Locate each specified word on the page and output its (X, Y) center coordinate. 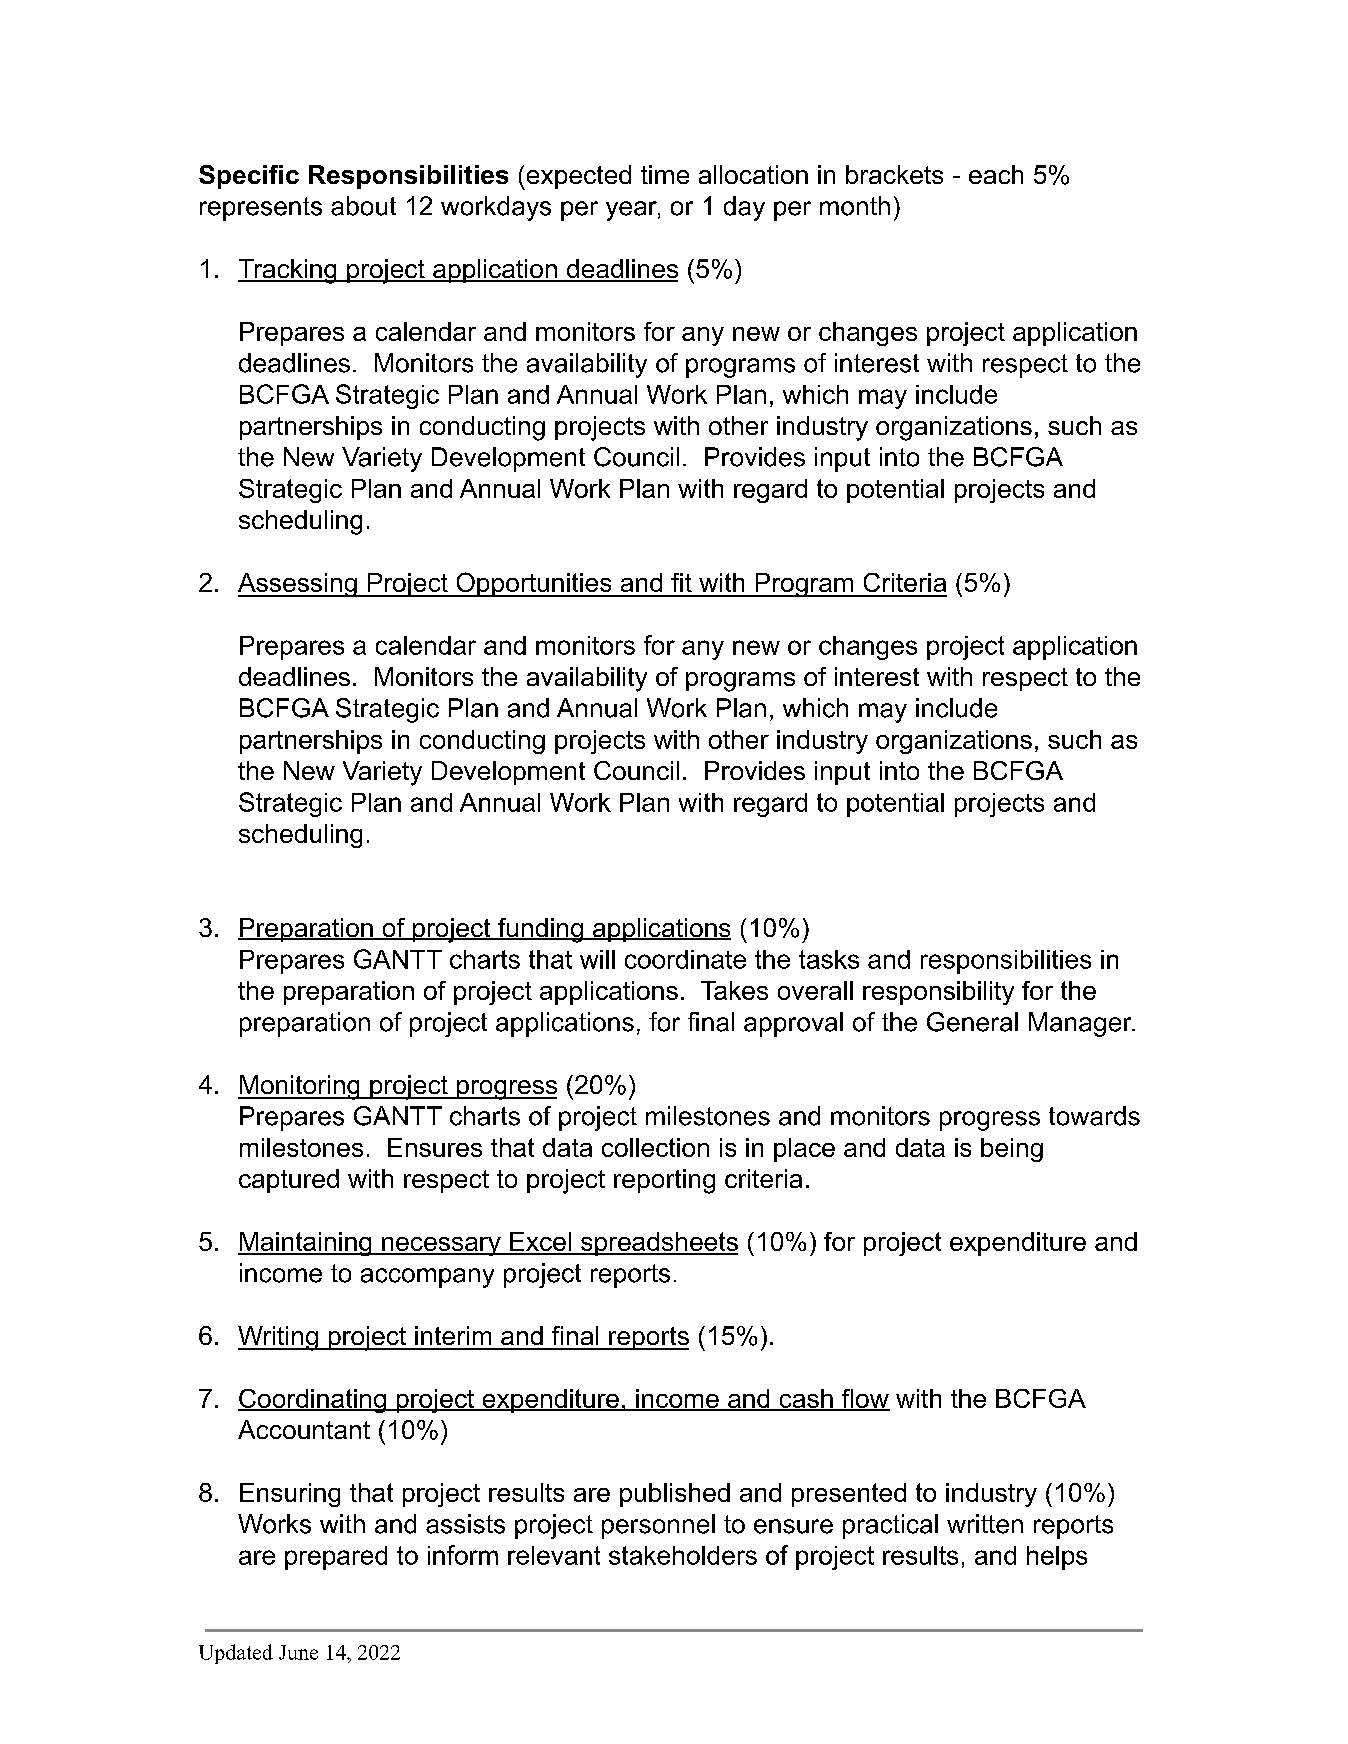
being (1012, 1150)
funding (540, 930)
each (996, 174)
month (855, 206)
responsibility (938, 993)
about (363, 206)
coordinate (685, 959)
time (665, 174)
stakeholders (683, 1555)
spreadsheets (658, 1244)
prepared (336, 1558)
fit (681, 582)
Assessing (298, 585)
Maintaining (306, 1244)
